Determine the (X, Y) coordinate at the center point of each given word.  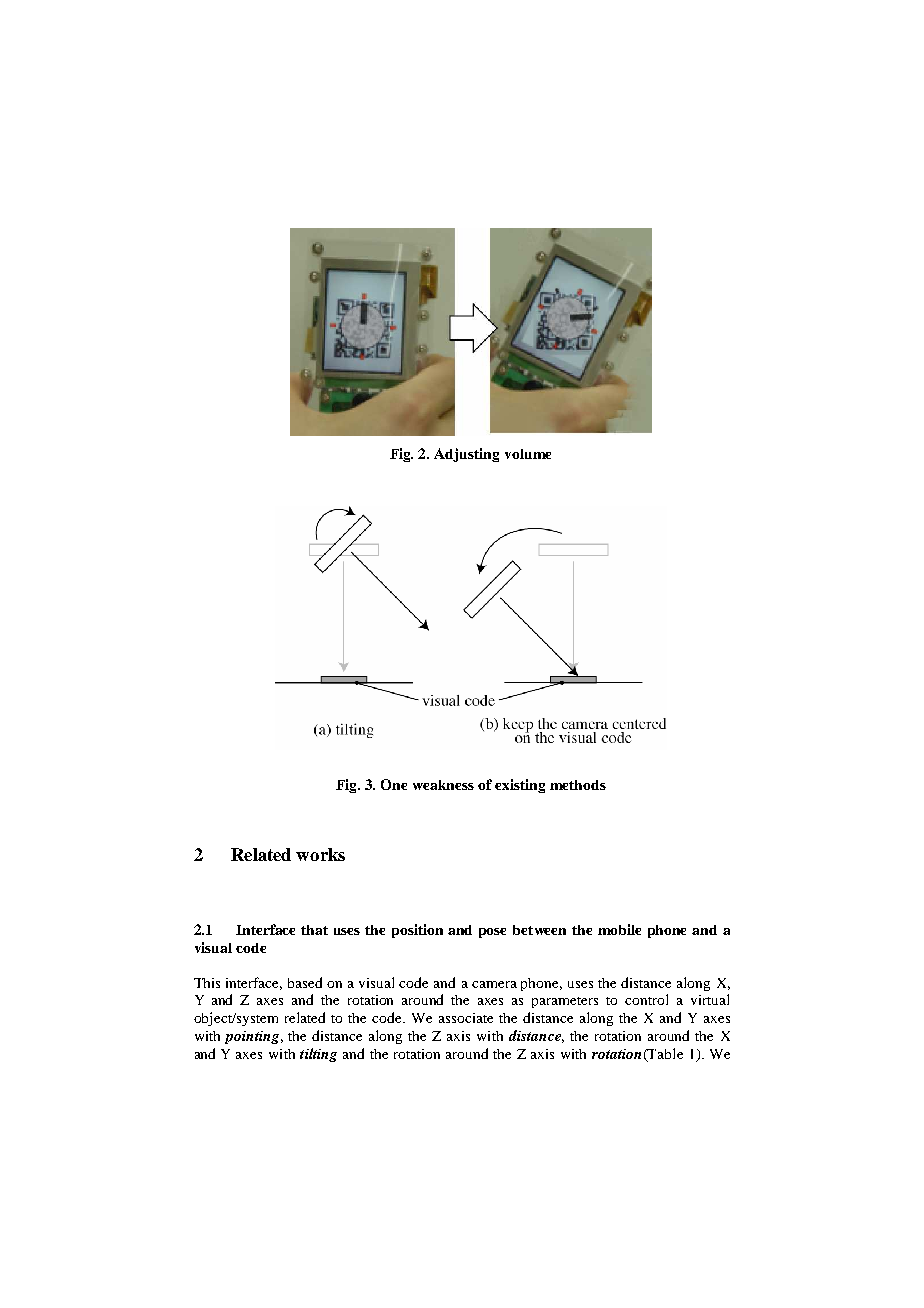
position (417, 931)
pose (492, 933)
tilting (318, 1055)
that (314, 930)
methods (578, 785)
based (305, 982)
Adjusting (466, 455)
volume (528, 454)
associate (466, 1018)
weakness (443, 785)
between (539, 930)
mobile (619, 929)
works (320, 854)
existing (520, 786)
